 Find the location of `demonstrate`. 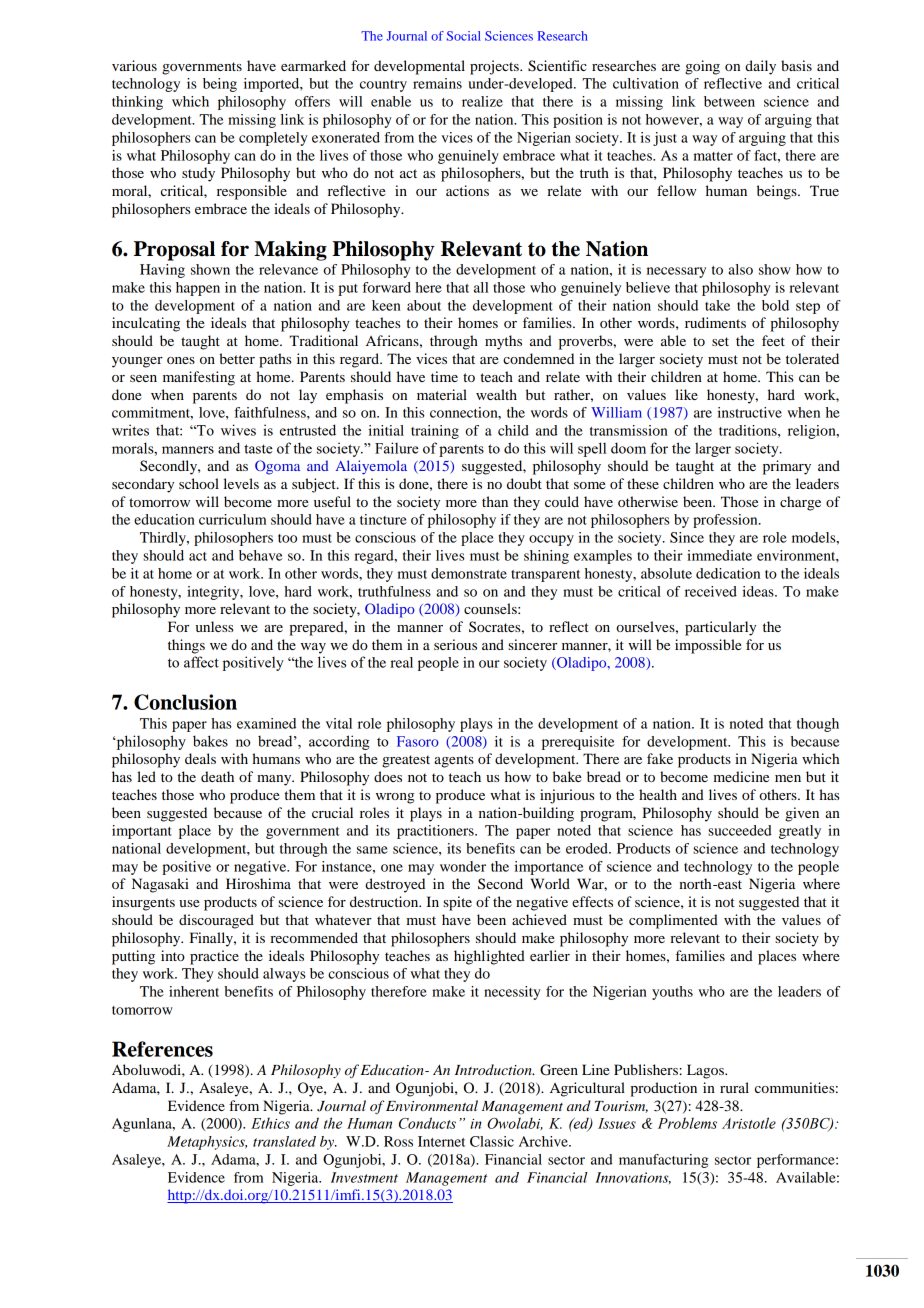

demonstrate is located at coordinates (469, 573).
